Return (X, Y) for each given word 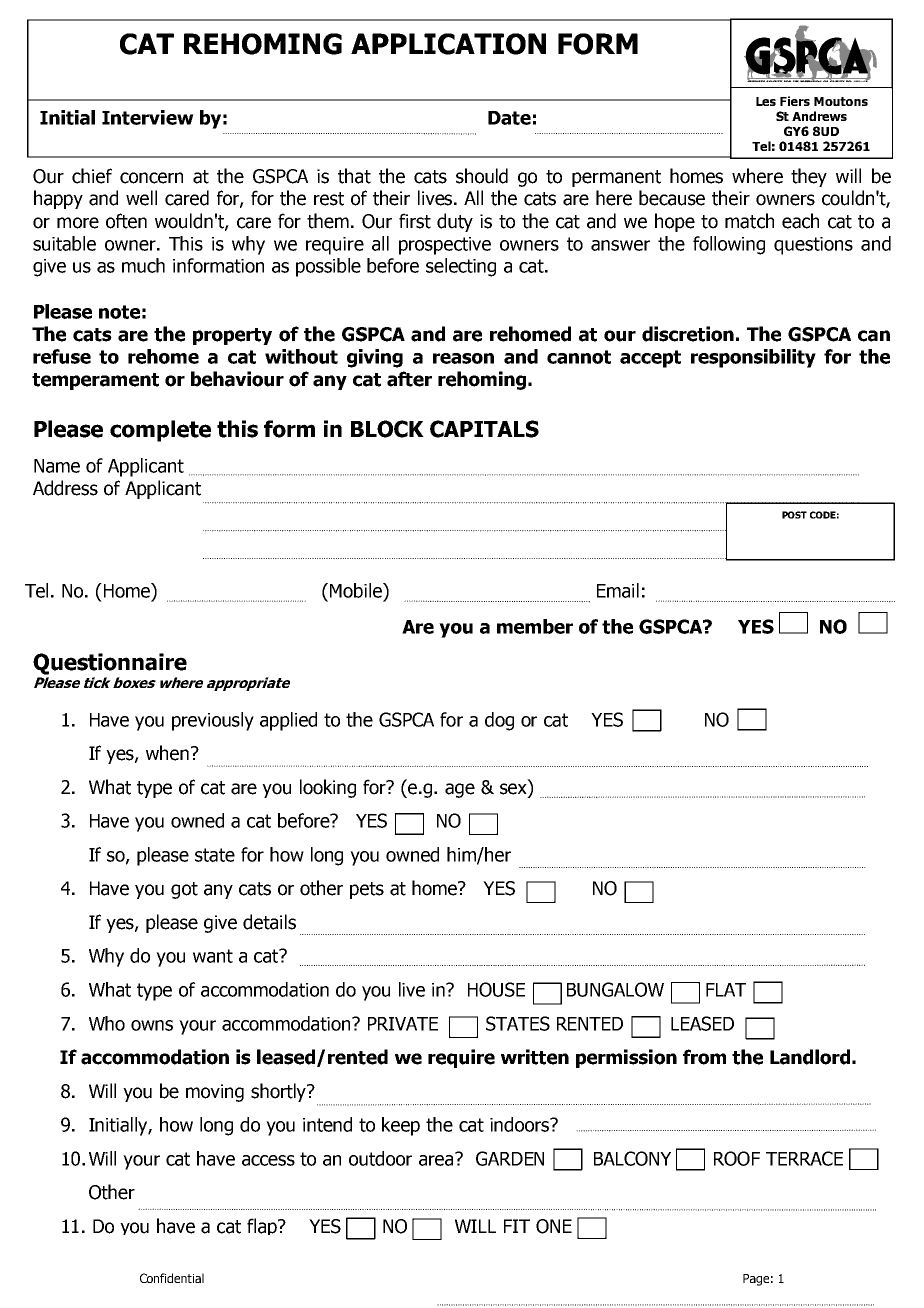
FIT (517, 1226)
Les (766, 101)
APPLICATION (448, 44)
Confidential (172, 1278)
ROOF (737, 1158)
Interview (148, 117)
